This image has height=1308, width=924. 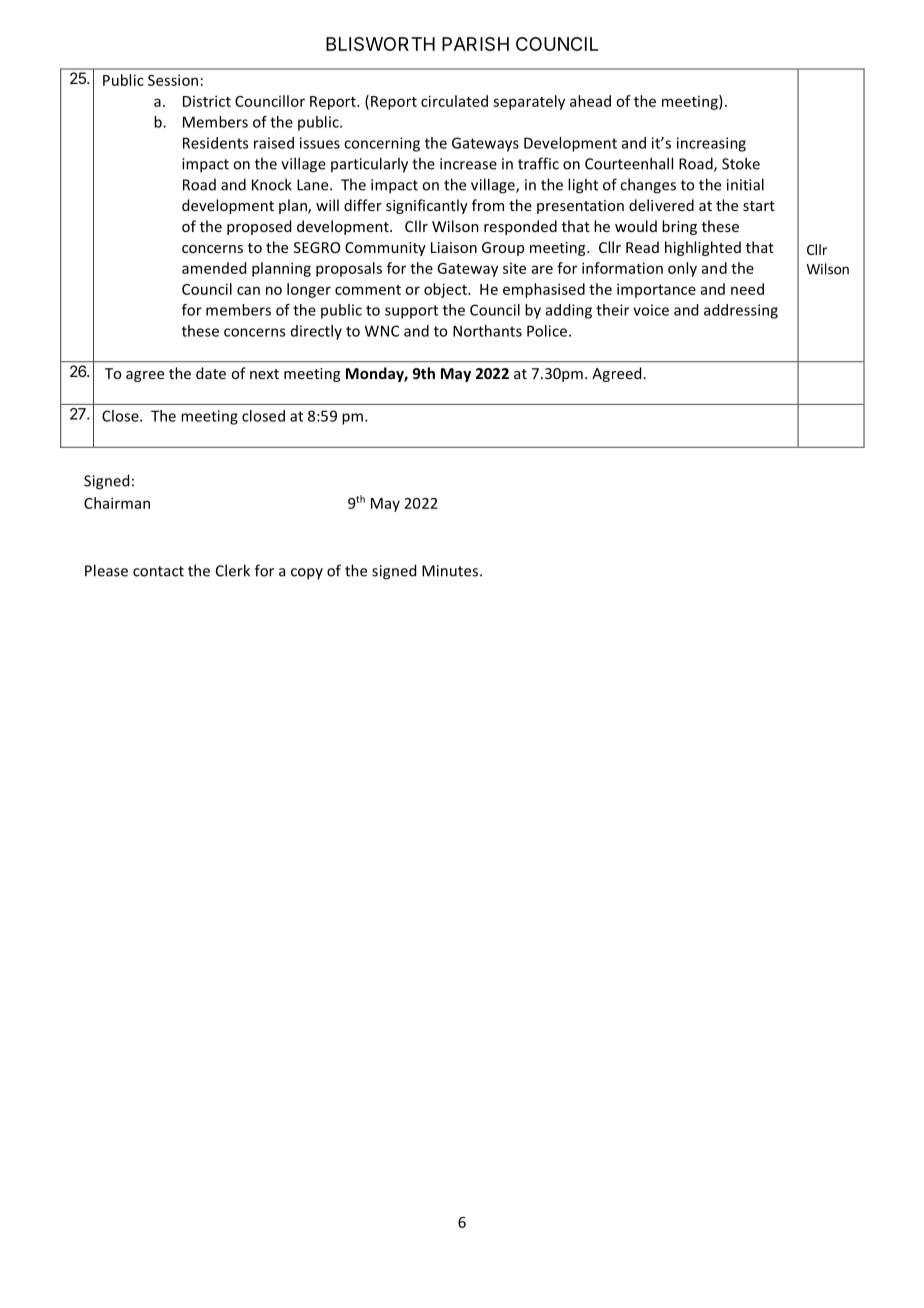 What do you see at coordinates (215, 143) in the image?
I see `Residents` at bounding box center [215, 143].
